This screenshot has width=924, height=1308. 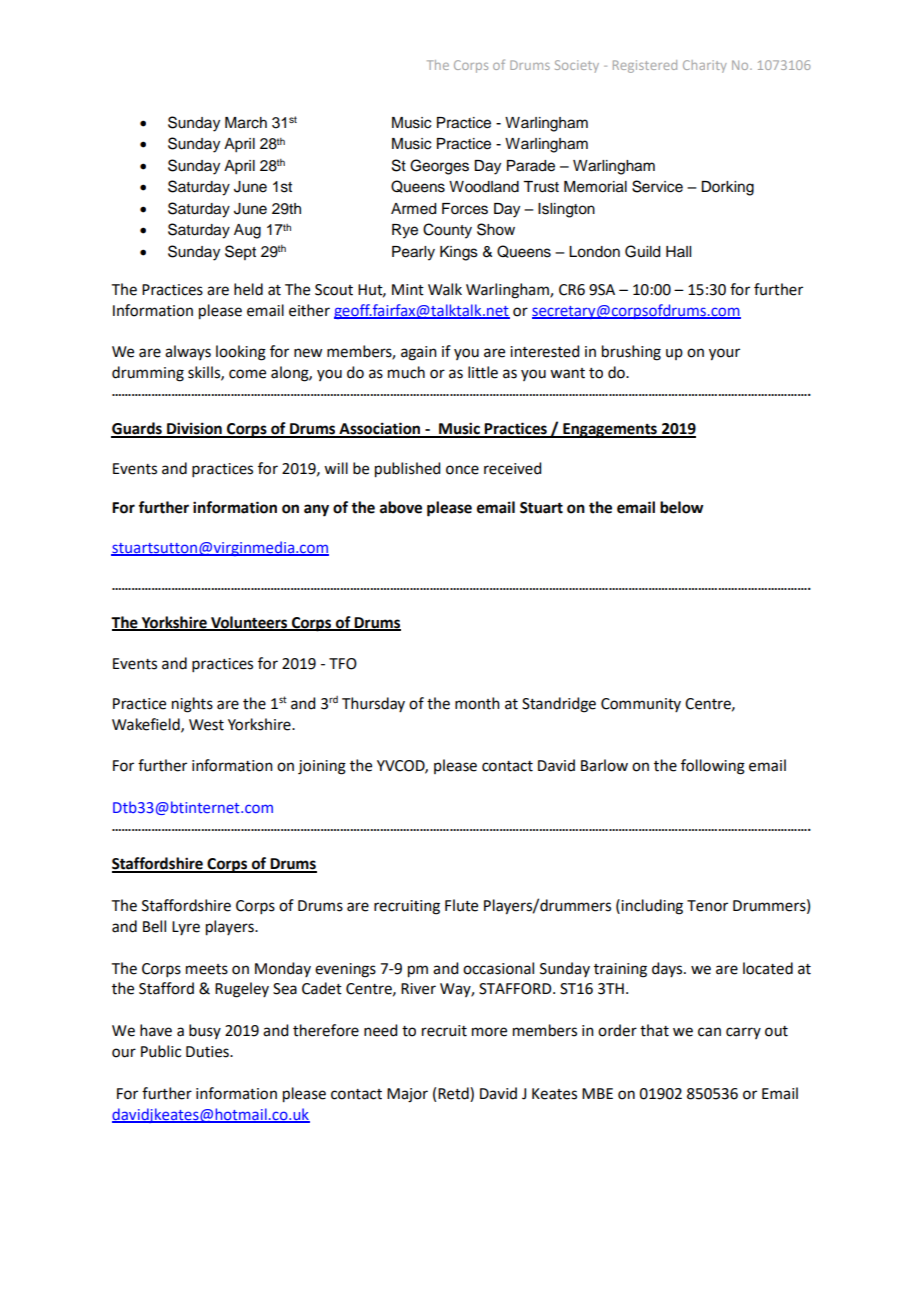 I want to click on more, so click(x=489, y=1032).
